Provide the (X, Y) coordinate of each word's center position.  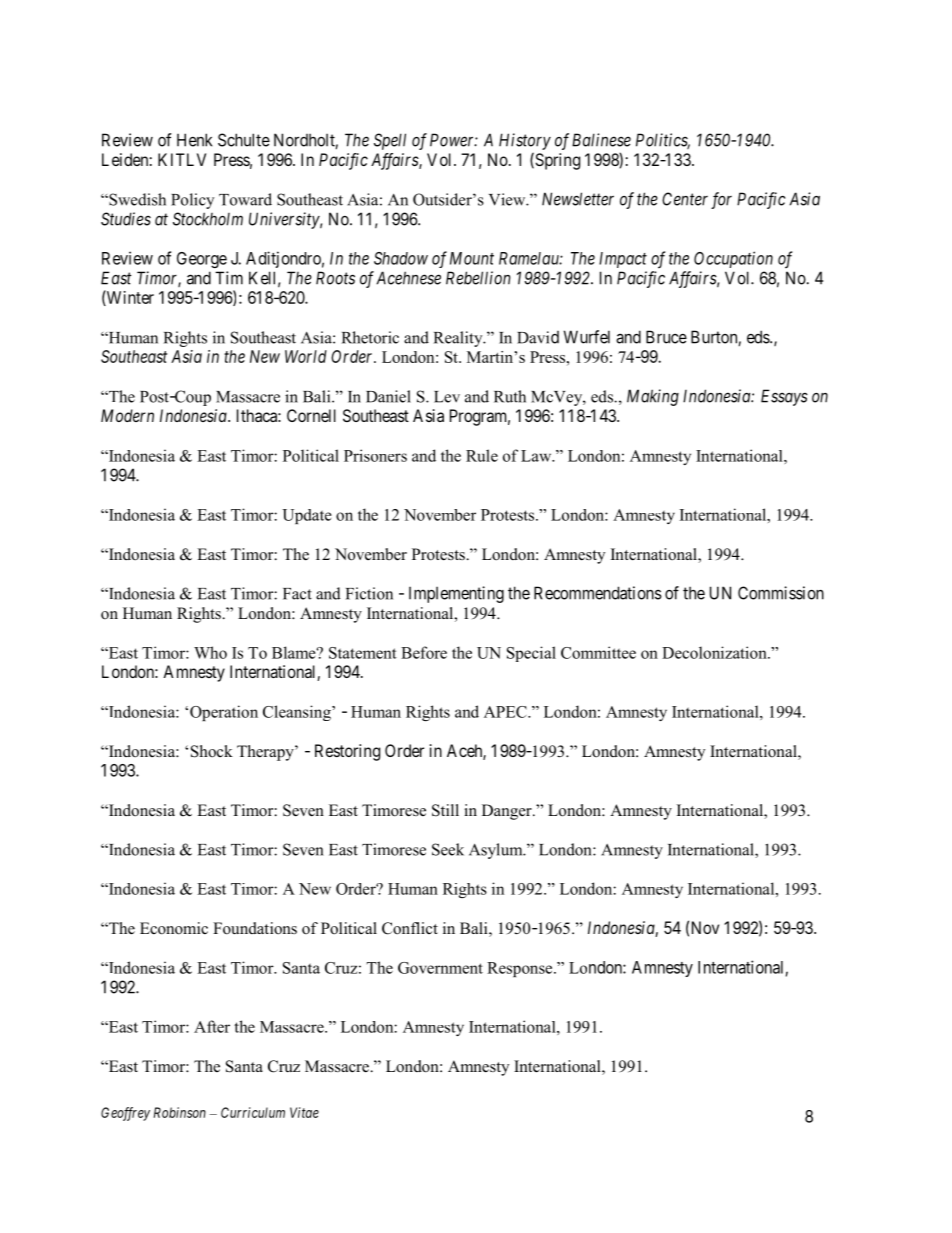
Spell (390, 141)
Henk (194, 140)
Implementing (456, 594)
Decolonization (715, 652)
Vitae (304, 1112)
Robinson (180, 1112)
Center (685, 199)
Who (210, 652)
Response (521, 969)
